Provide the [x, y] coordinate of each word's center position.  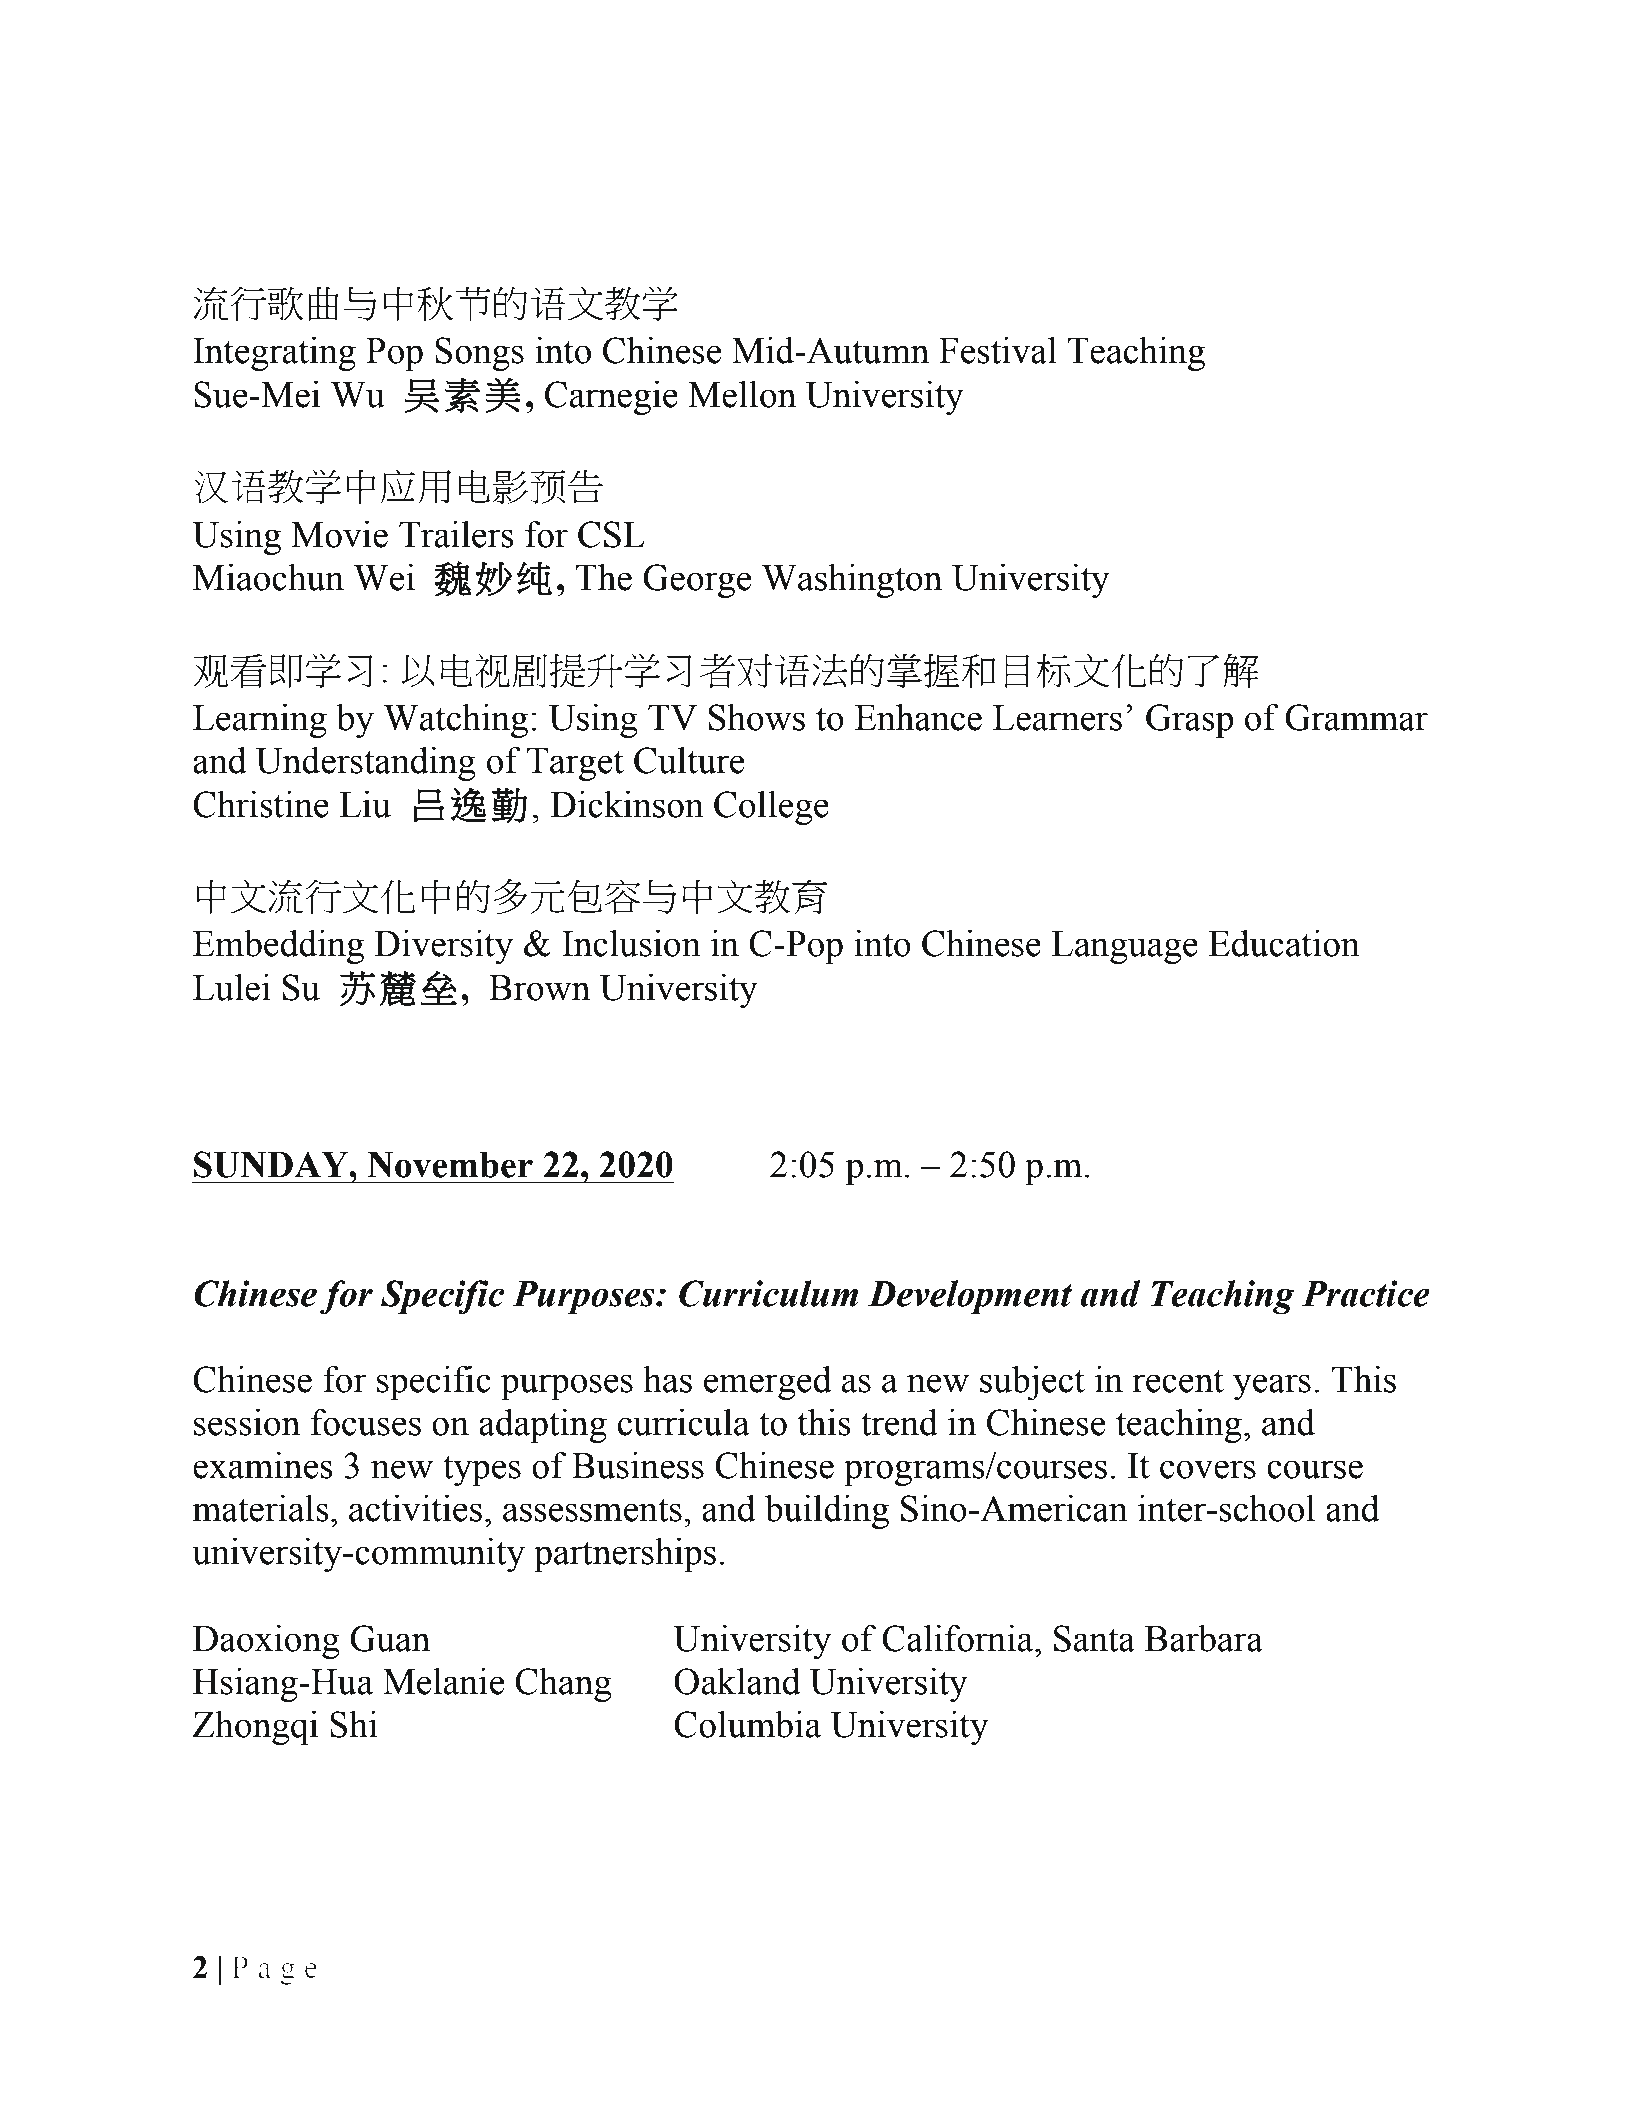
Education [1284, 943]
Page [274, 1970]
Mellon [742, 394]
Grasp [1189, 721]
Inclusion [631, 943]
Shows [757, 717]
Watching [456, 721]
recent [1178, 1381]
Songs [479, 354]
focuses [366, 1422]
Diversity [443, 947]
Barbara [1204, 1638]
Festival [998, 350]
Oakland [737, 1681]
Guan [390, 1638]
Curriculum [768, 1293]
